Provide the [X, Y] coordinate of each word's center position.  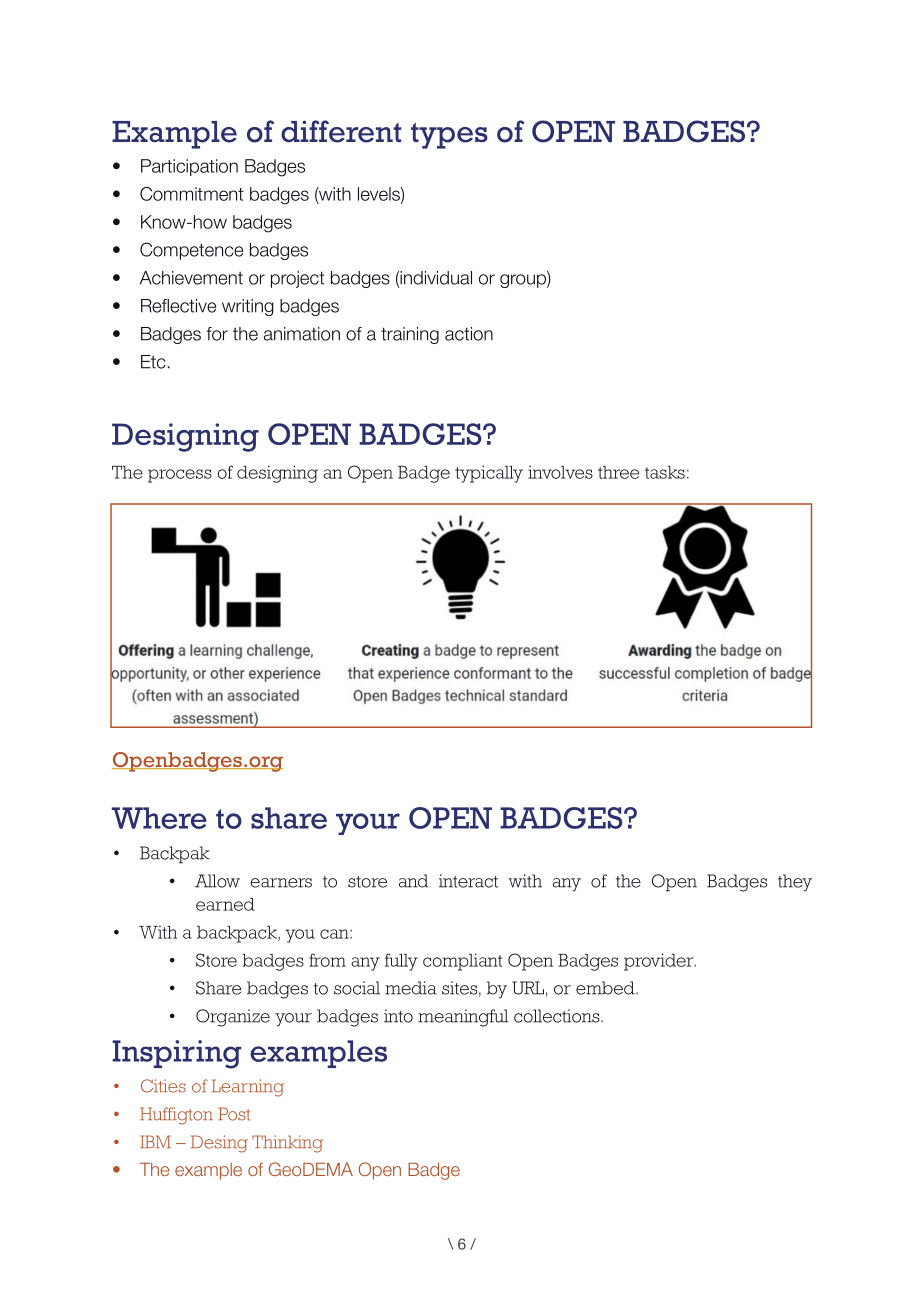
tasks [665, 472]
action [469, 334]
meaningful [463, 1018]
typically [489, 474]
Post [234, 1114]
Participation [189, 167]
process [180, 476]
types [449, 136]
